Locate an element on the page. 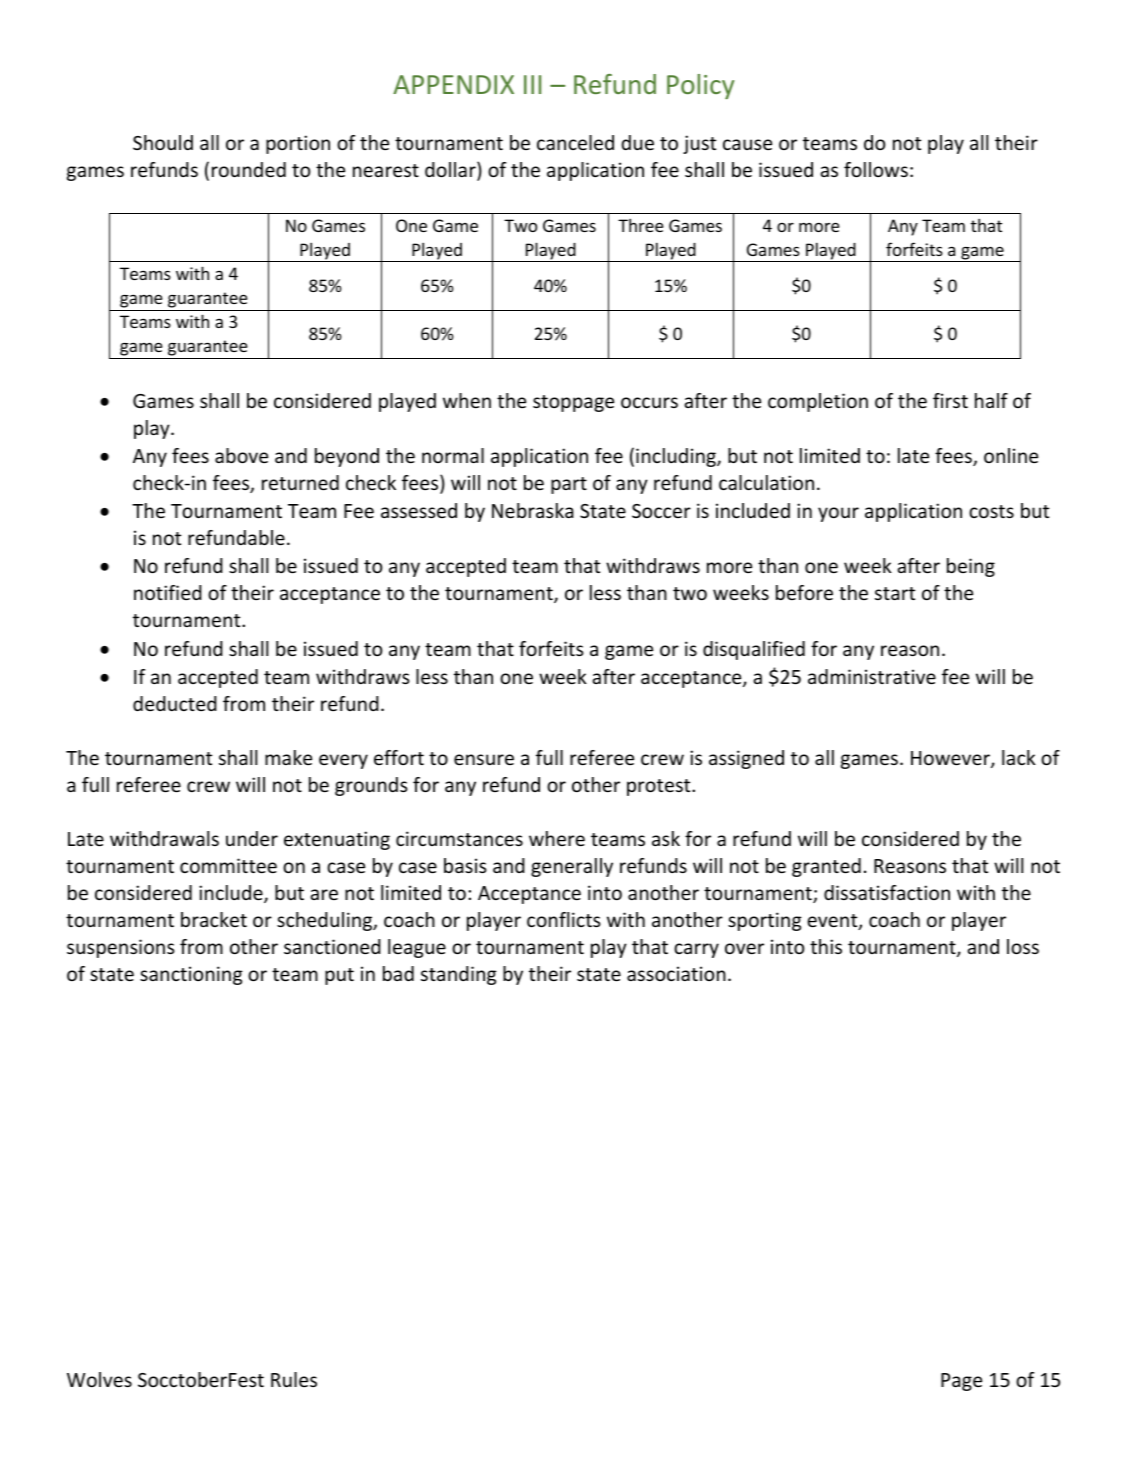  standing is located at coordinates (459, 975).
